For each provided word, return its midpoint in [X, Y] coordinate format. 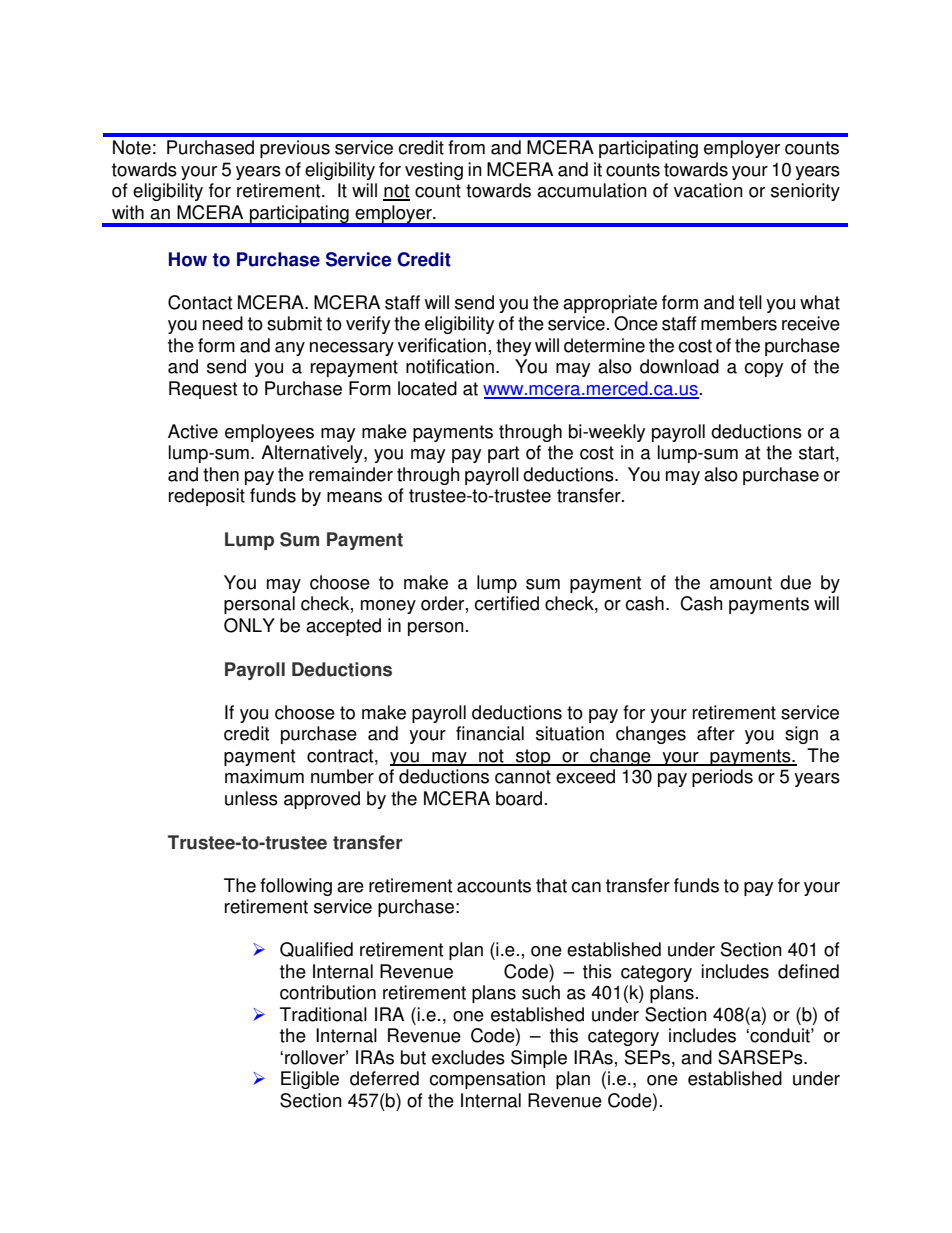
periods [722, 778]
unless [251, 798]
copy [763, 370]
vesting [434, 171]
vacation [708, 190]
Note [132, 147]
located [427, 388]
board [519, 798]
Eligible [310, 1080]
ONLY [249, 625]
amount [741, 583]
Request [203, 390]
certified [506, 603]
